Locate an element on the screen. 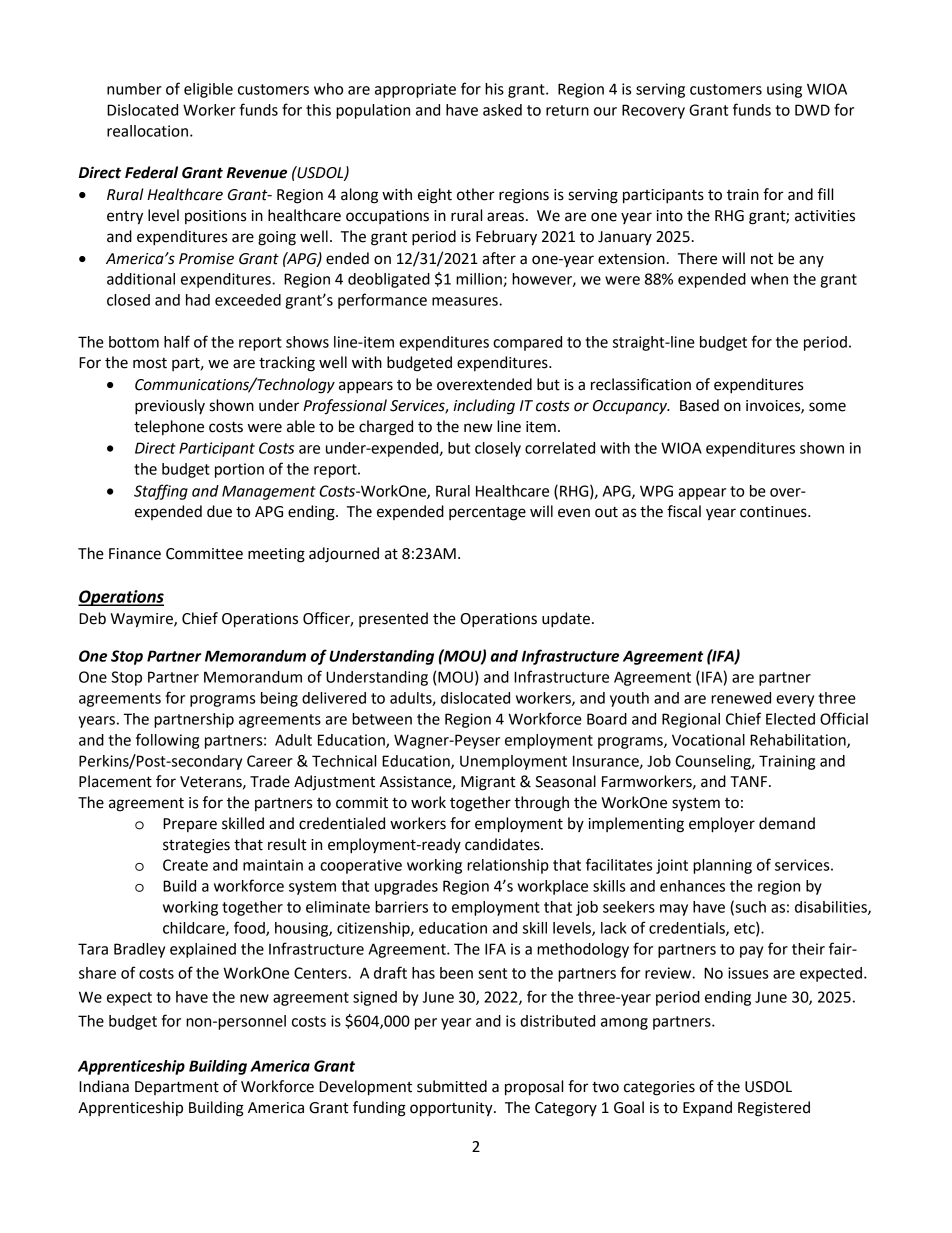 The image size is (952, 1233). through is located at coordinates (541, 804).
